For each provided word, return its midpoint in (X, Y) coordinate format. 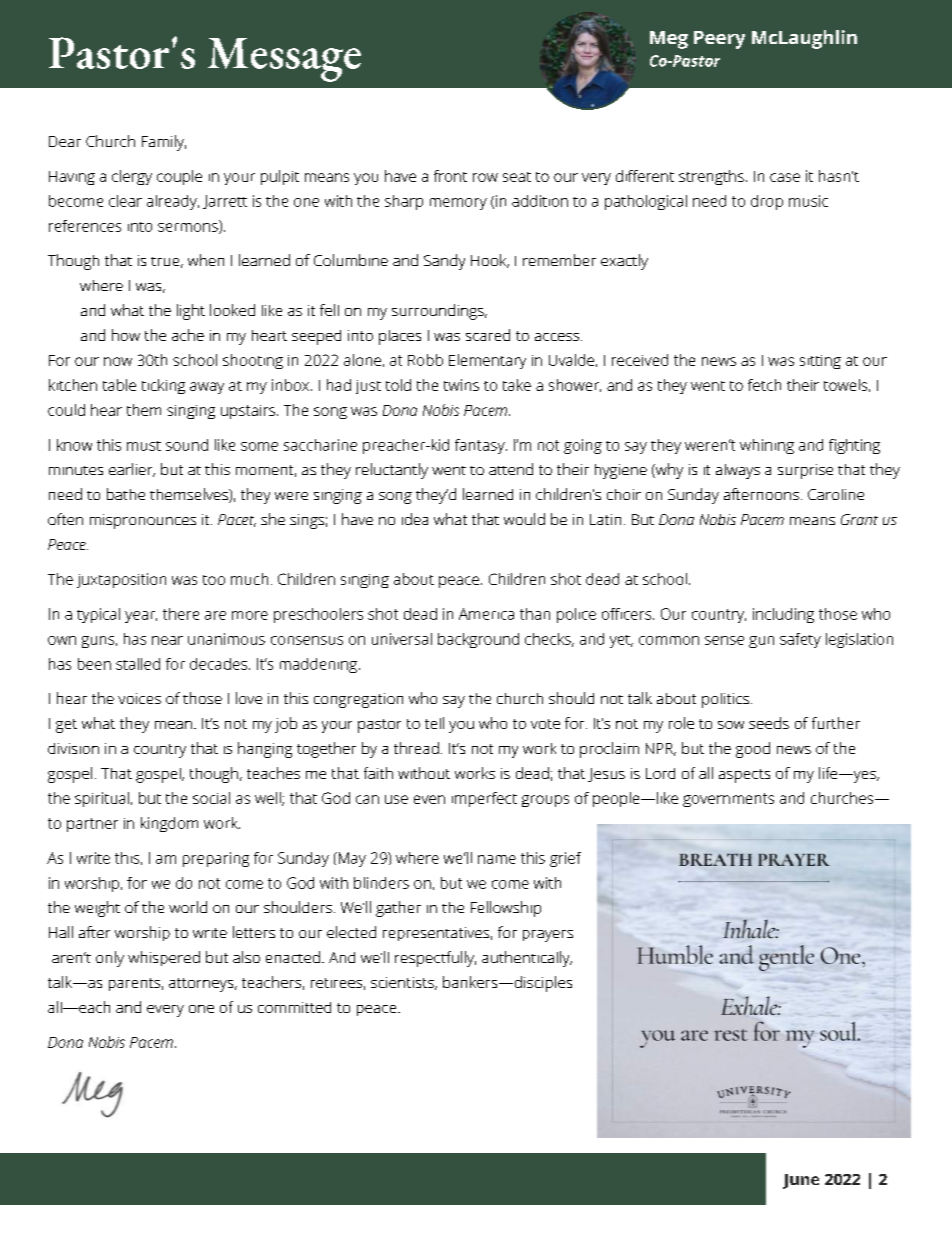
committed (294, 1007)
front (450, 176)
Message (284, 60)
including (783, 615)
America (486, 614)
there (181, 614)
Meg (669, 40)
